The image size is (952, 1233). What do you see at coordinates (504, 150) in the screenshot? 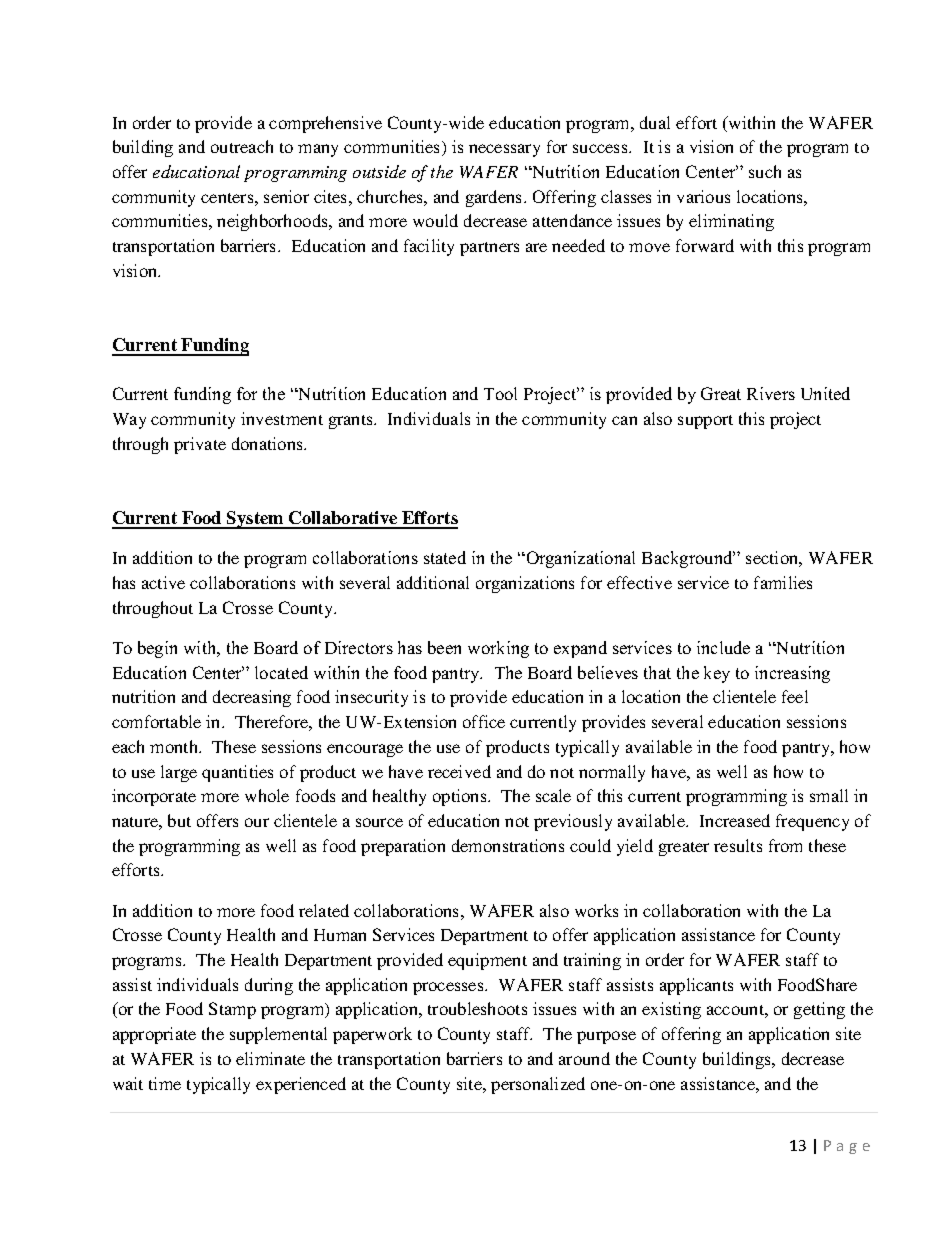
I see `necessary` at bounding box center [504, 150].
